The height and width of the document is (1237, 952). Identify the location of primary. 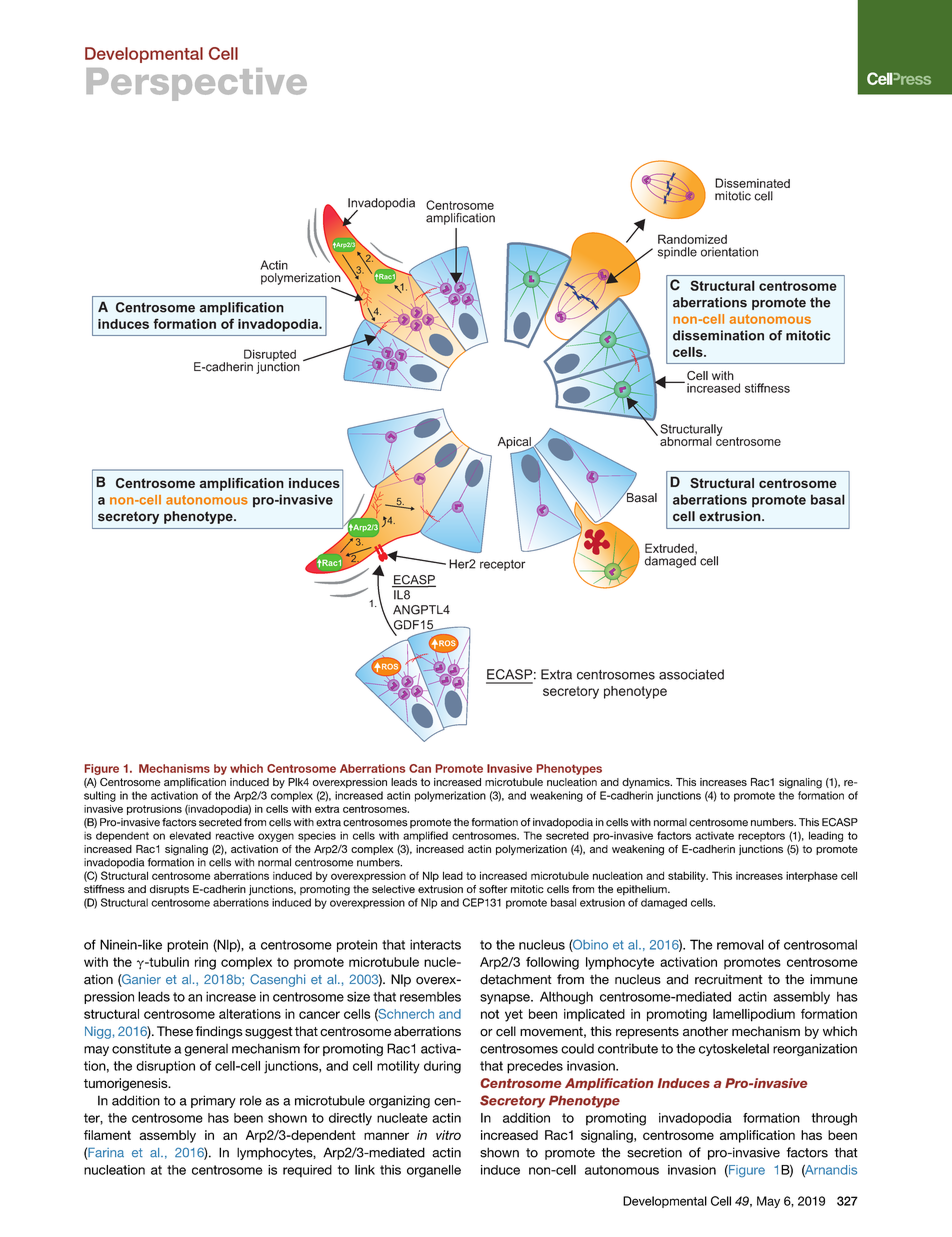
(213, 1101).
